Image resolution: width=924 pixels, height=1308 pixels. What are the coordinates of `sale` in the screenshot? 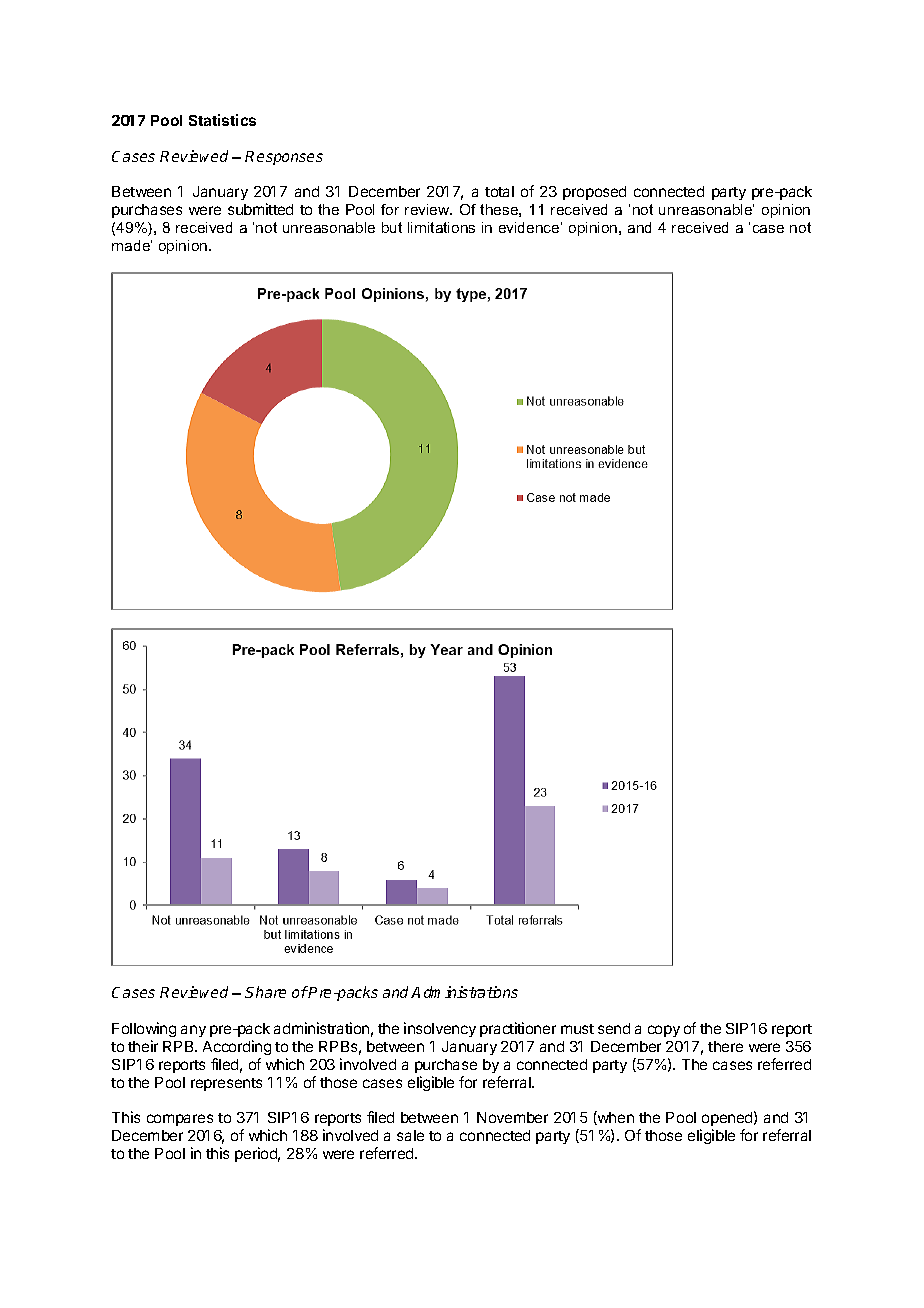 It's located at (410, 1135).
